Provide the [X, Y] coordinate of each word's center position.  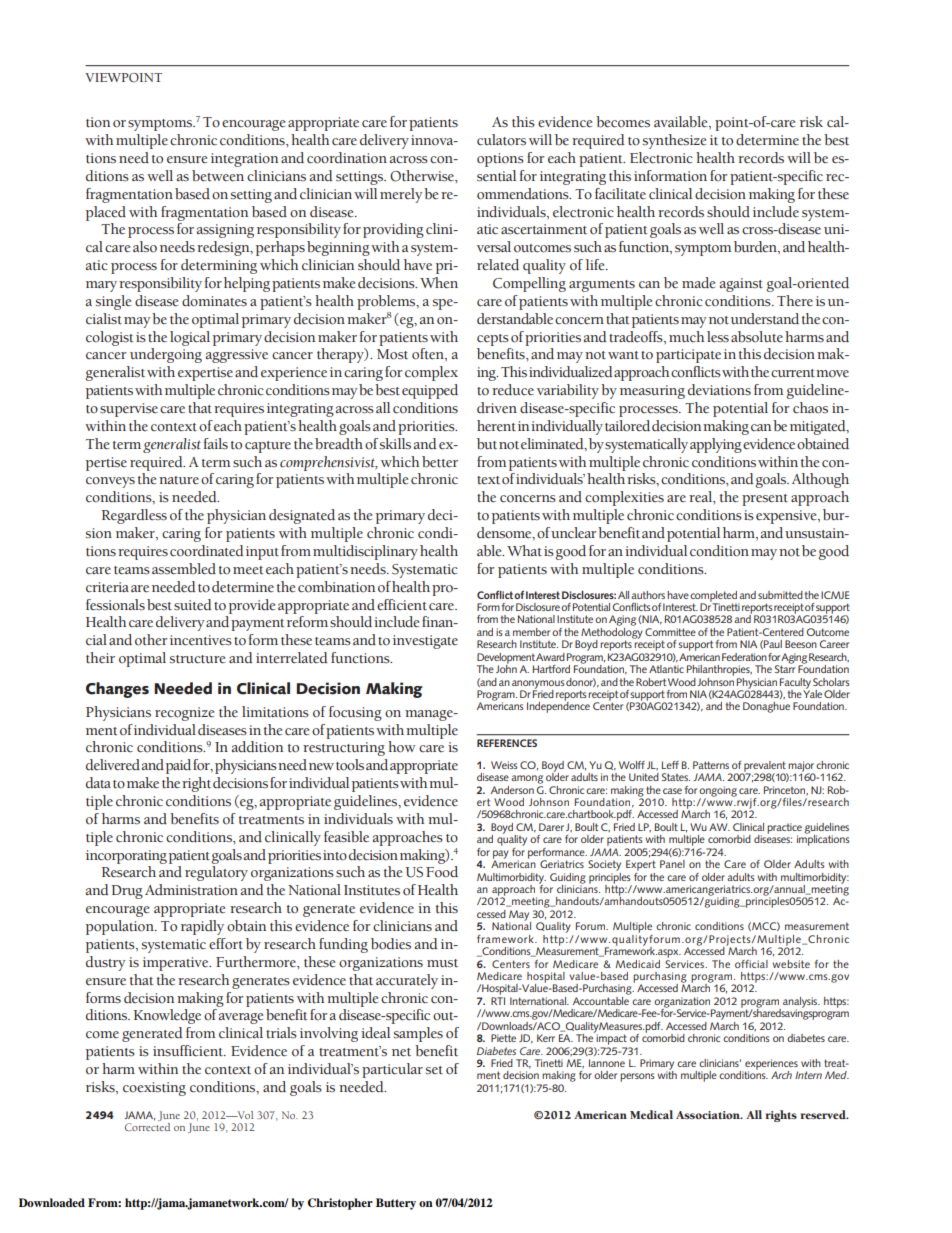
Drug [127, 892]
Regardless [134, 516]
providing [393, 230]
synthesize [674, 141]
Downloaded [52, 1202]
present [765, 500]
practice [784, 829]
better [440, 462]
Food [442, 872]
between [218, 176]
